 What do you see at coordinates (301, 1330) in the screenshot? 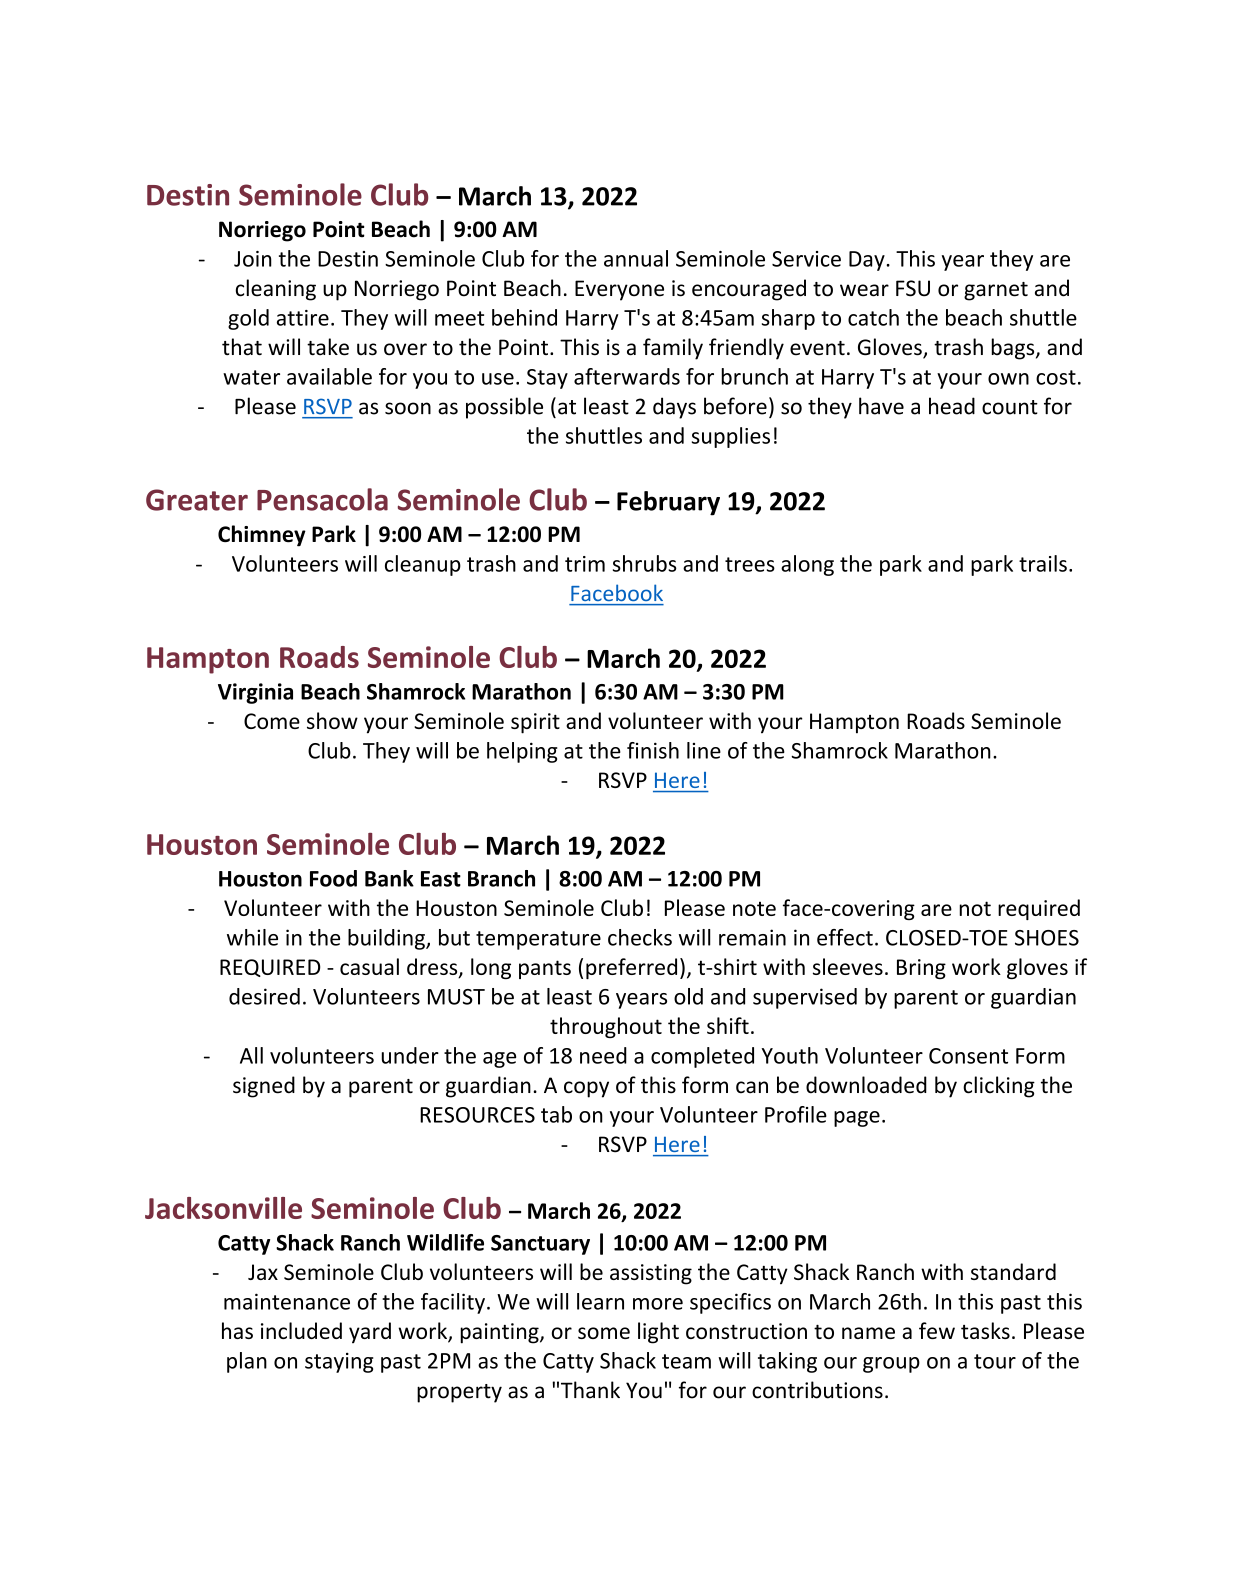
I see `included` at bounding box center [301, 1330].
